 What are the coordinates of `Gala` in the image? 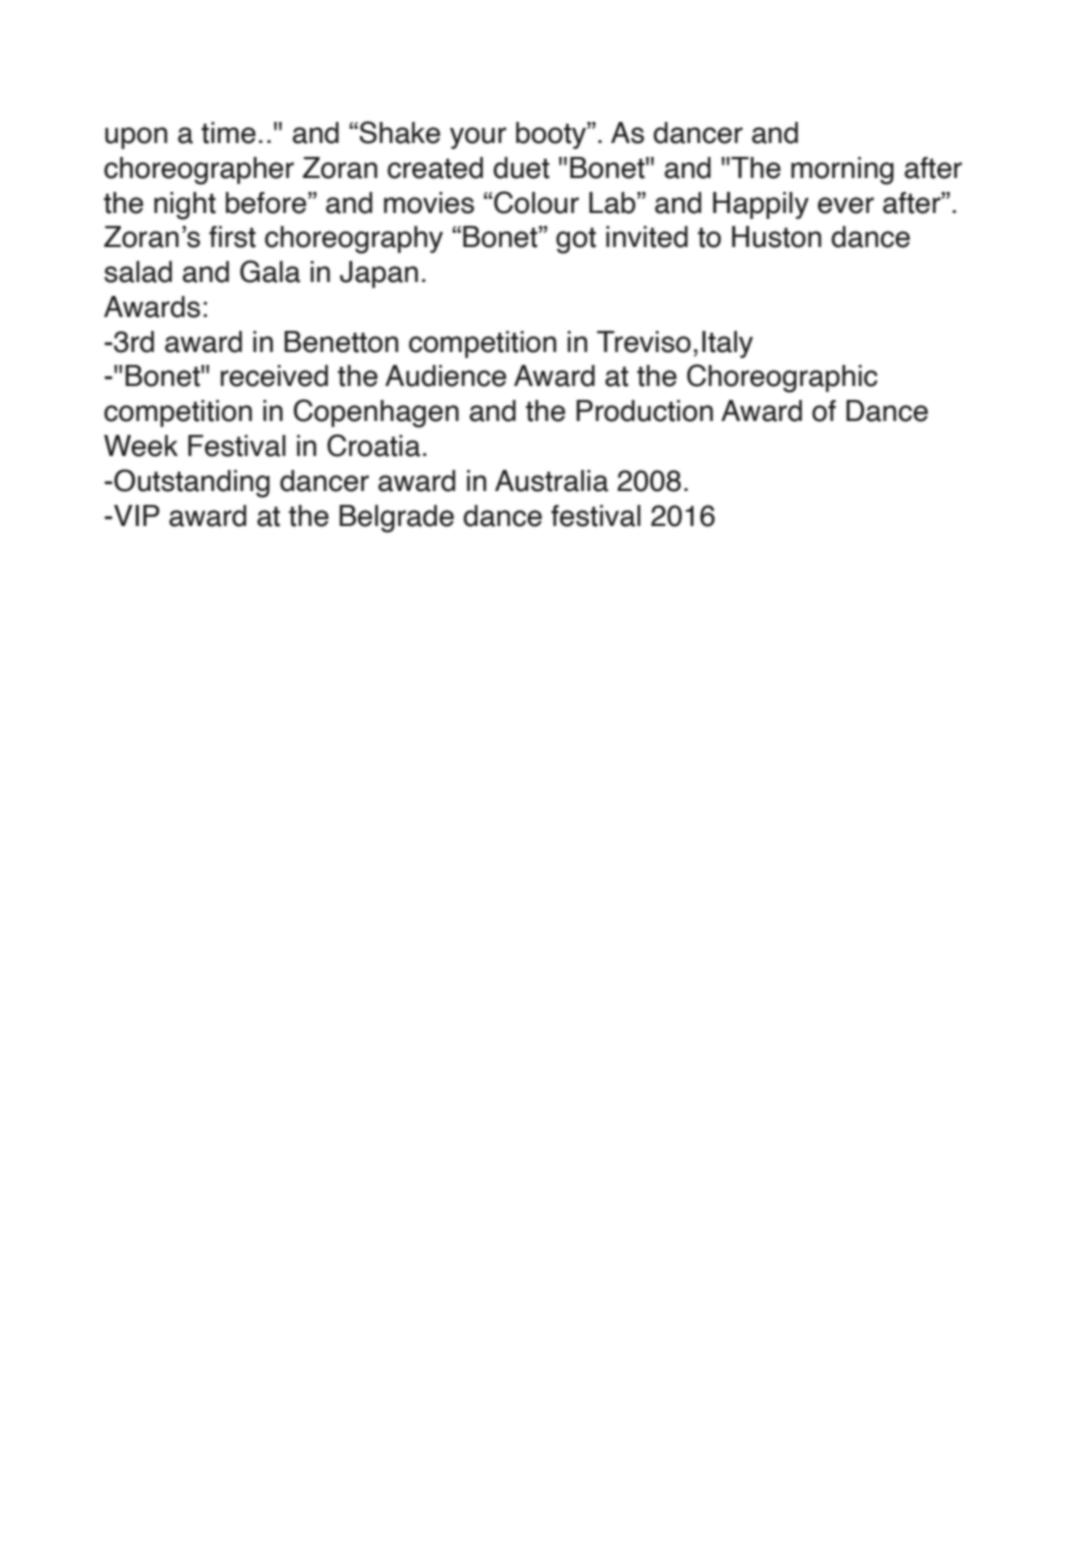 It's located at (270, 271).
